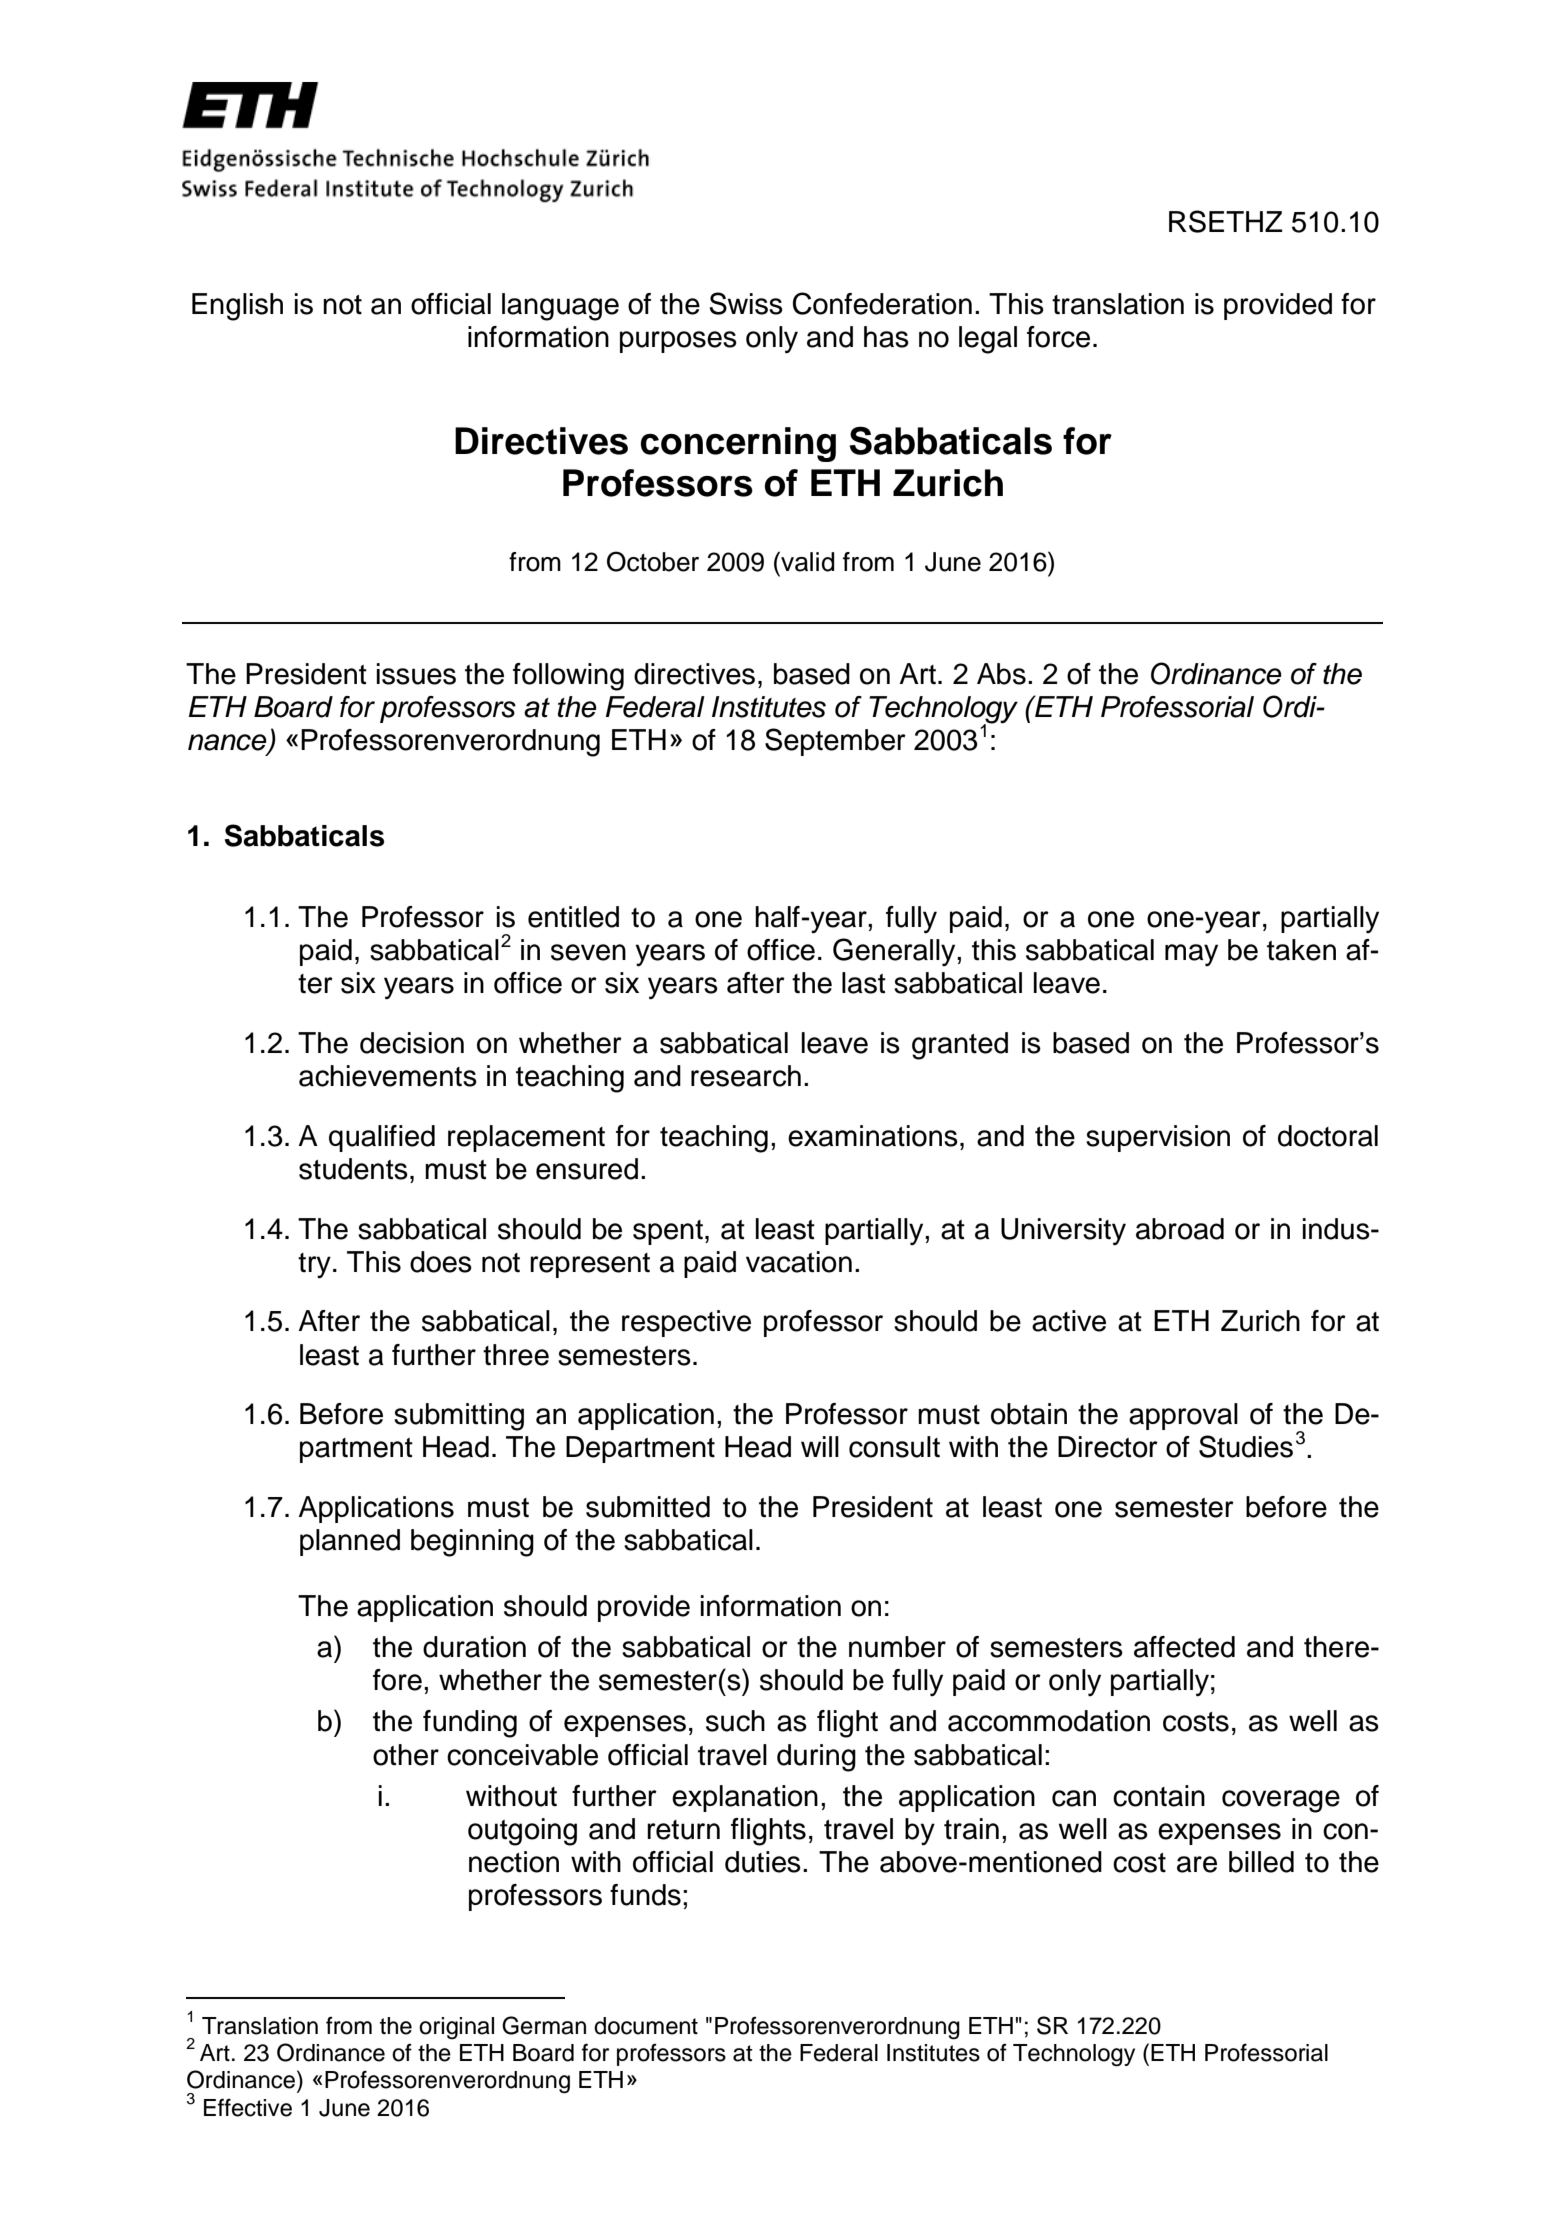  I want to click on students, so click(353, 1169).
